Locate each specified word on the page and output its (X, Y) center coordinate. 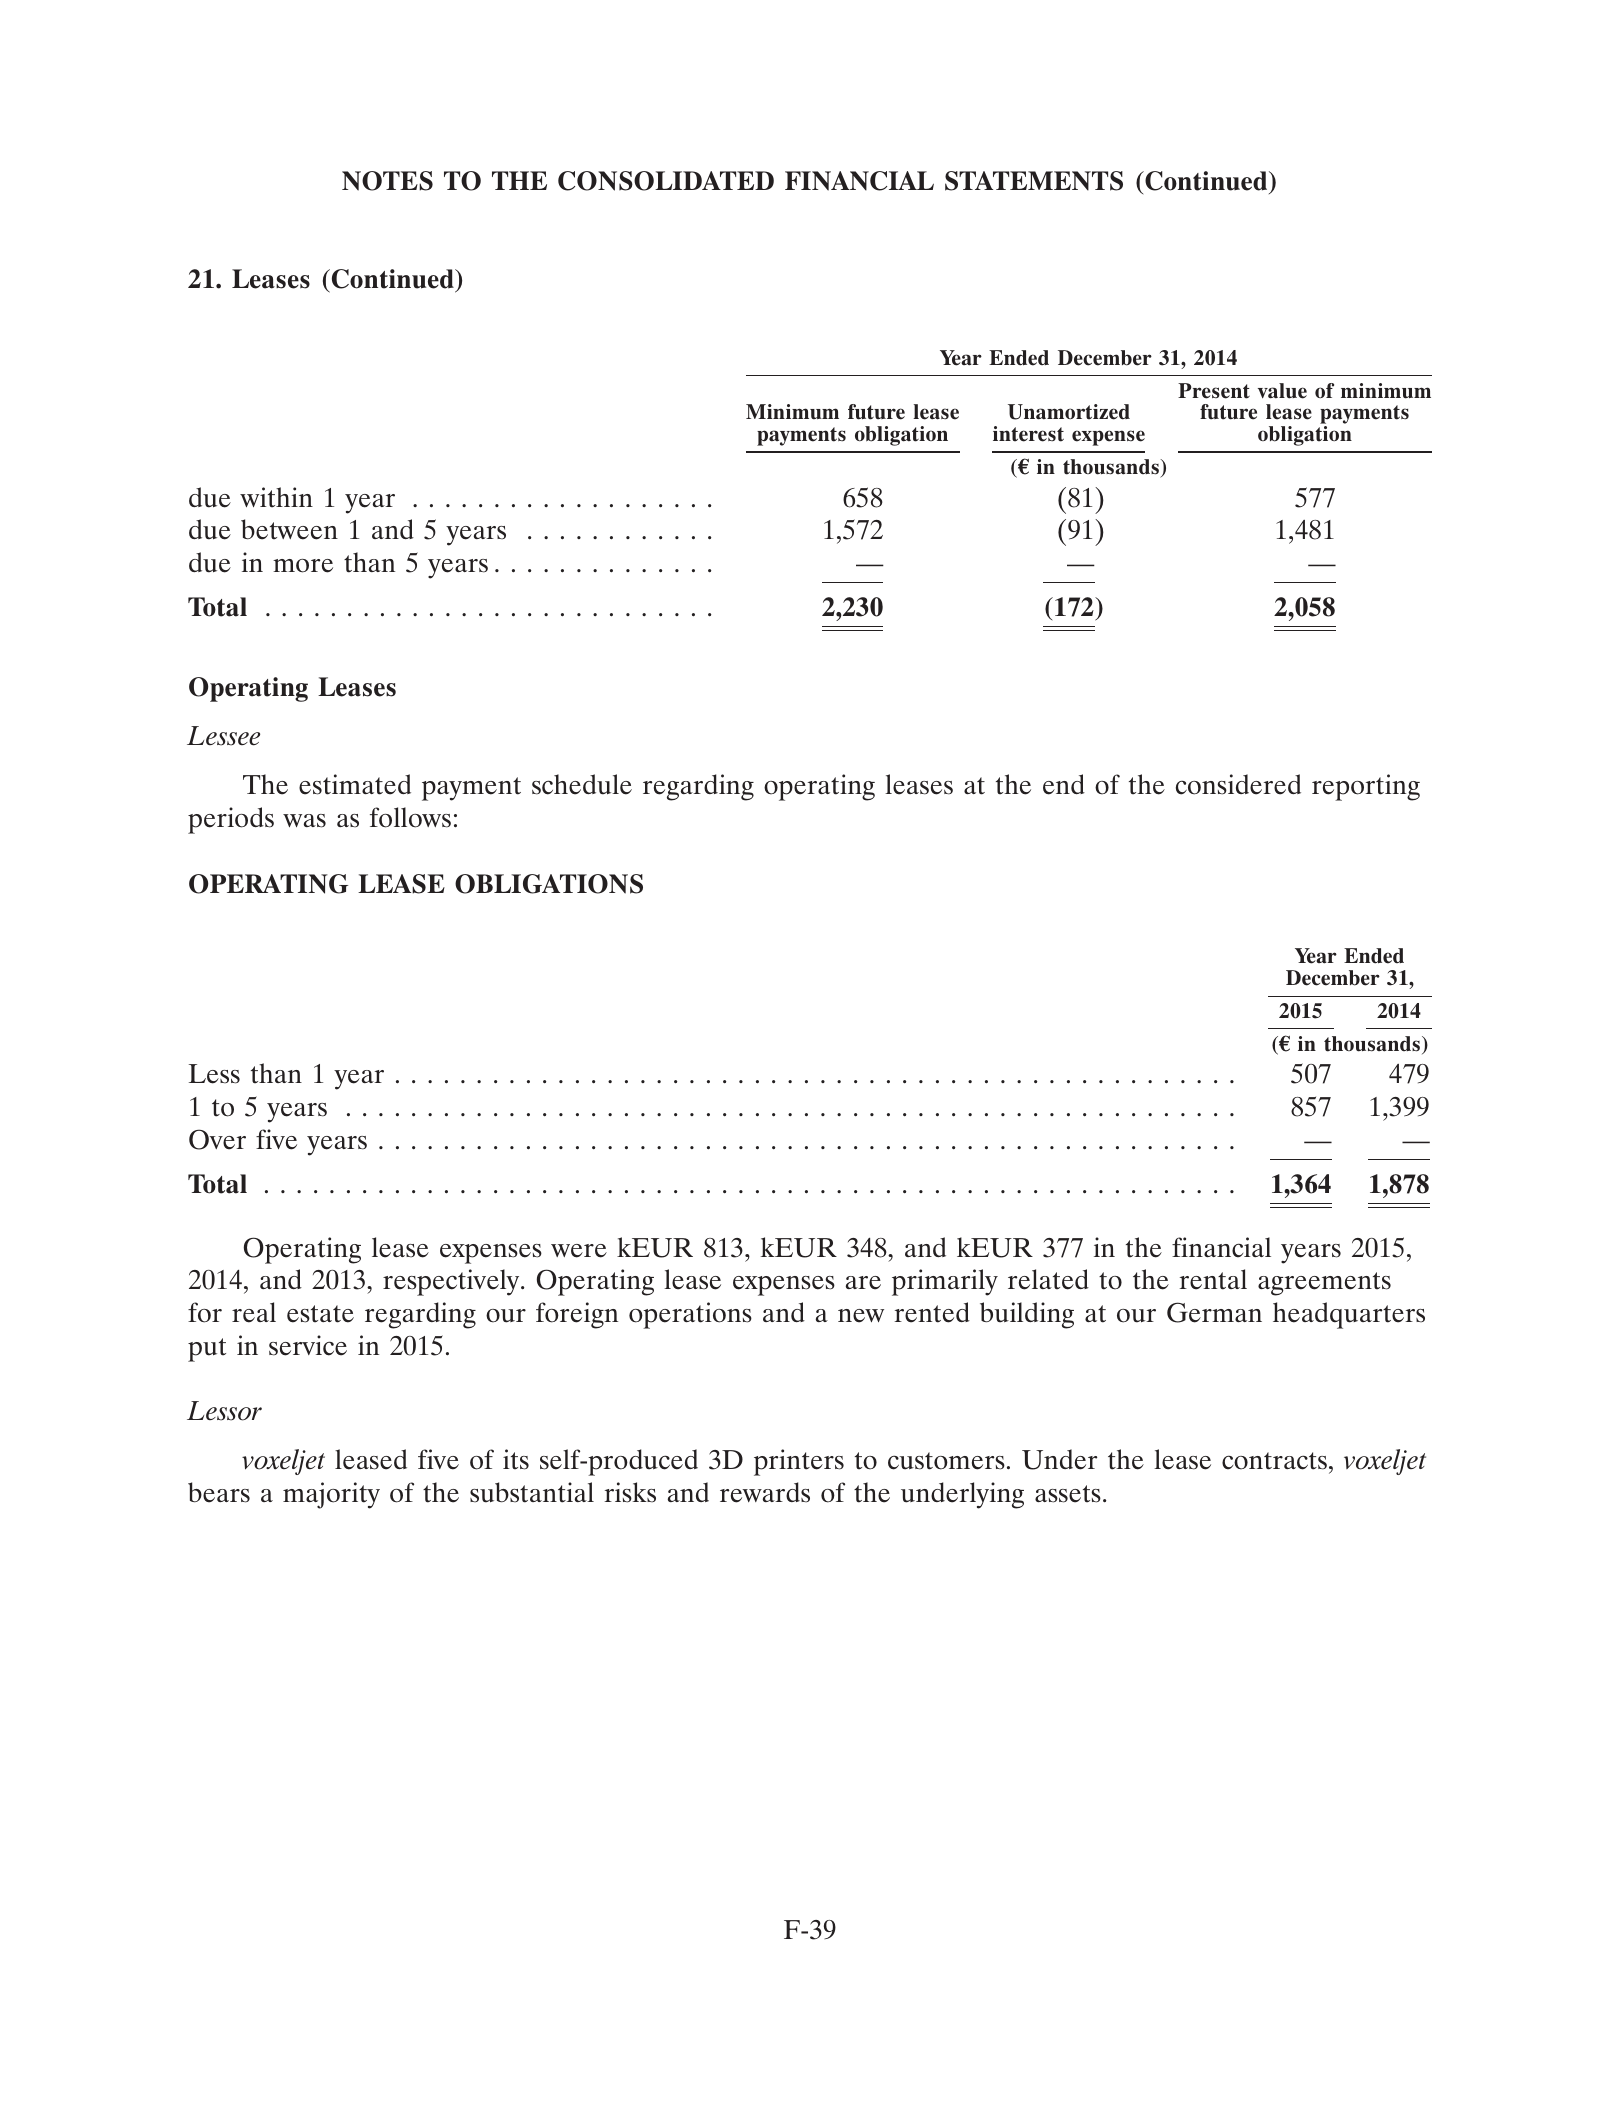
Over (217, 1139)
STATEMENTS (1034, 181)
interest (1028, 434)
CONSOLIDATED (666, 181)
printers (799, 1462)
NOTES (387, 181)
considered (1238, 784)
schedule (582, 784)
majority (331, 1495)
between (289, 529)
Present (1214, 391)
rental (1213, 1279)
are (863, 1283)
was (304, 821)
